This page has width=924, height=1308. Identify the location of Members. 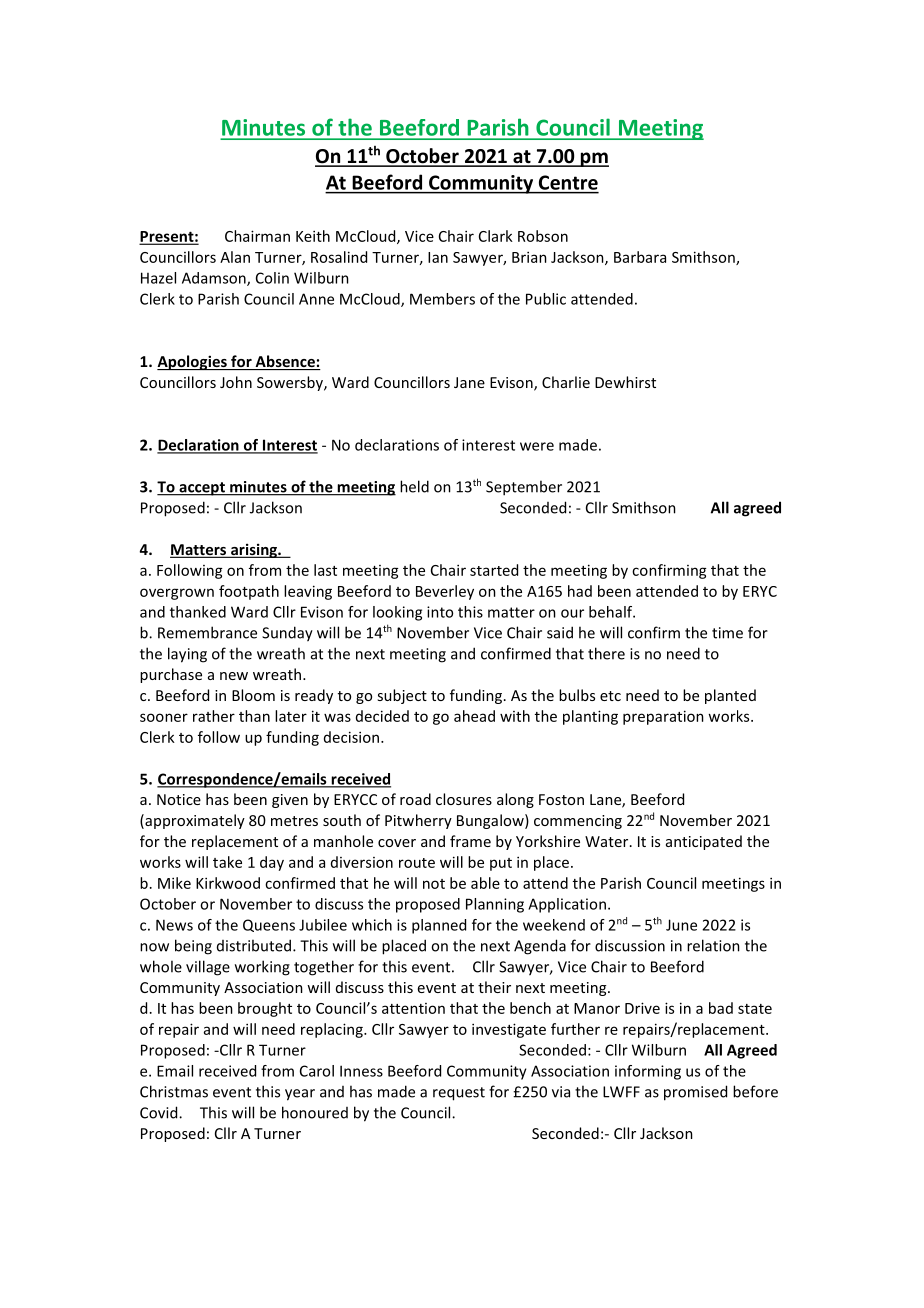
(442, 299).
